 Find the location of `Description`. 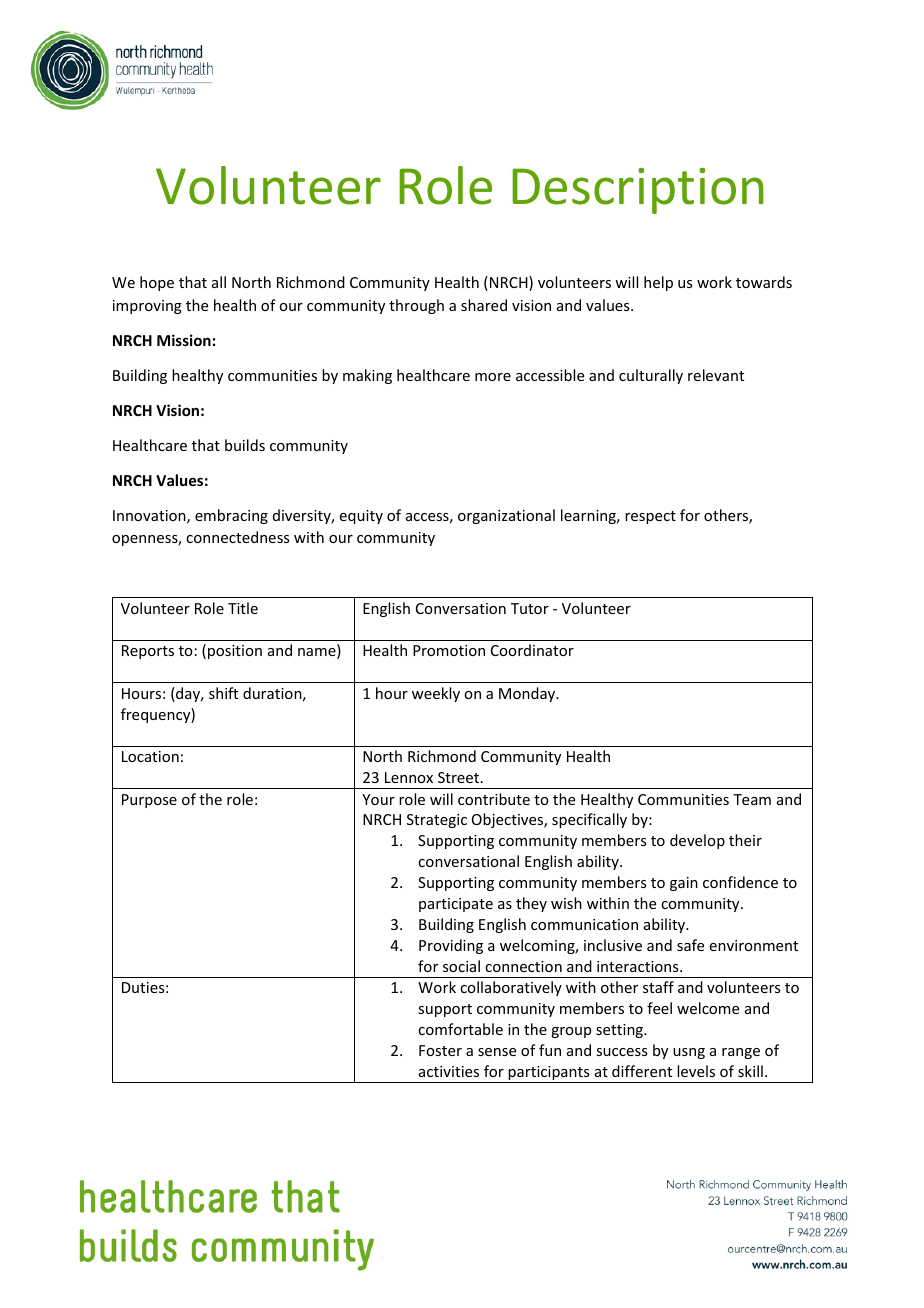

Description is located at coordinates (638, 191).
